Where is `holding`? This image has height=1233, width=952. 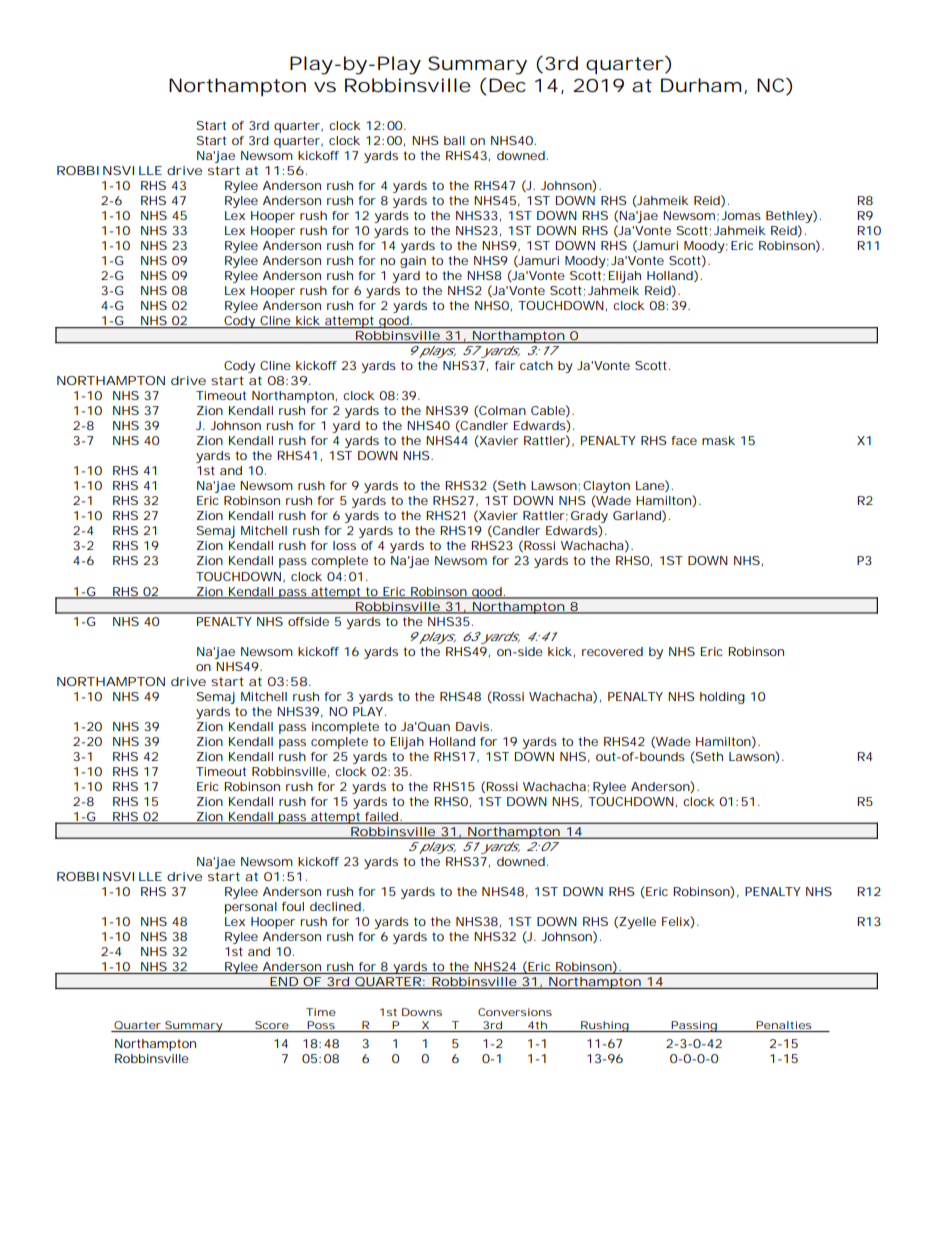 holding is located at coordinates (722, 698).
